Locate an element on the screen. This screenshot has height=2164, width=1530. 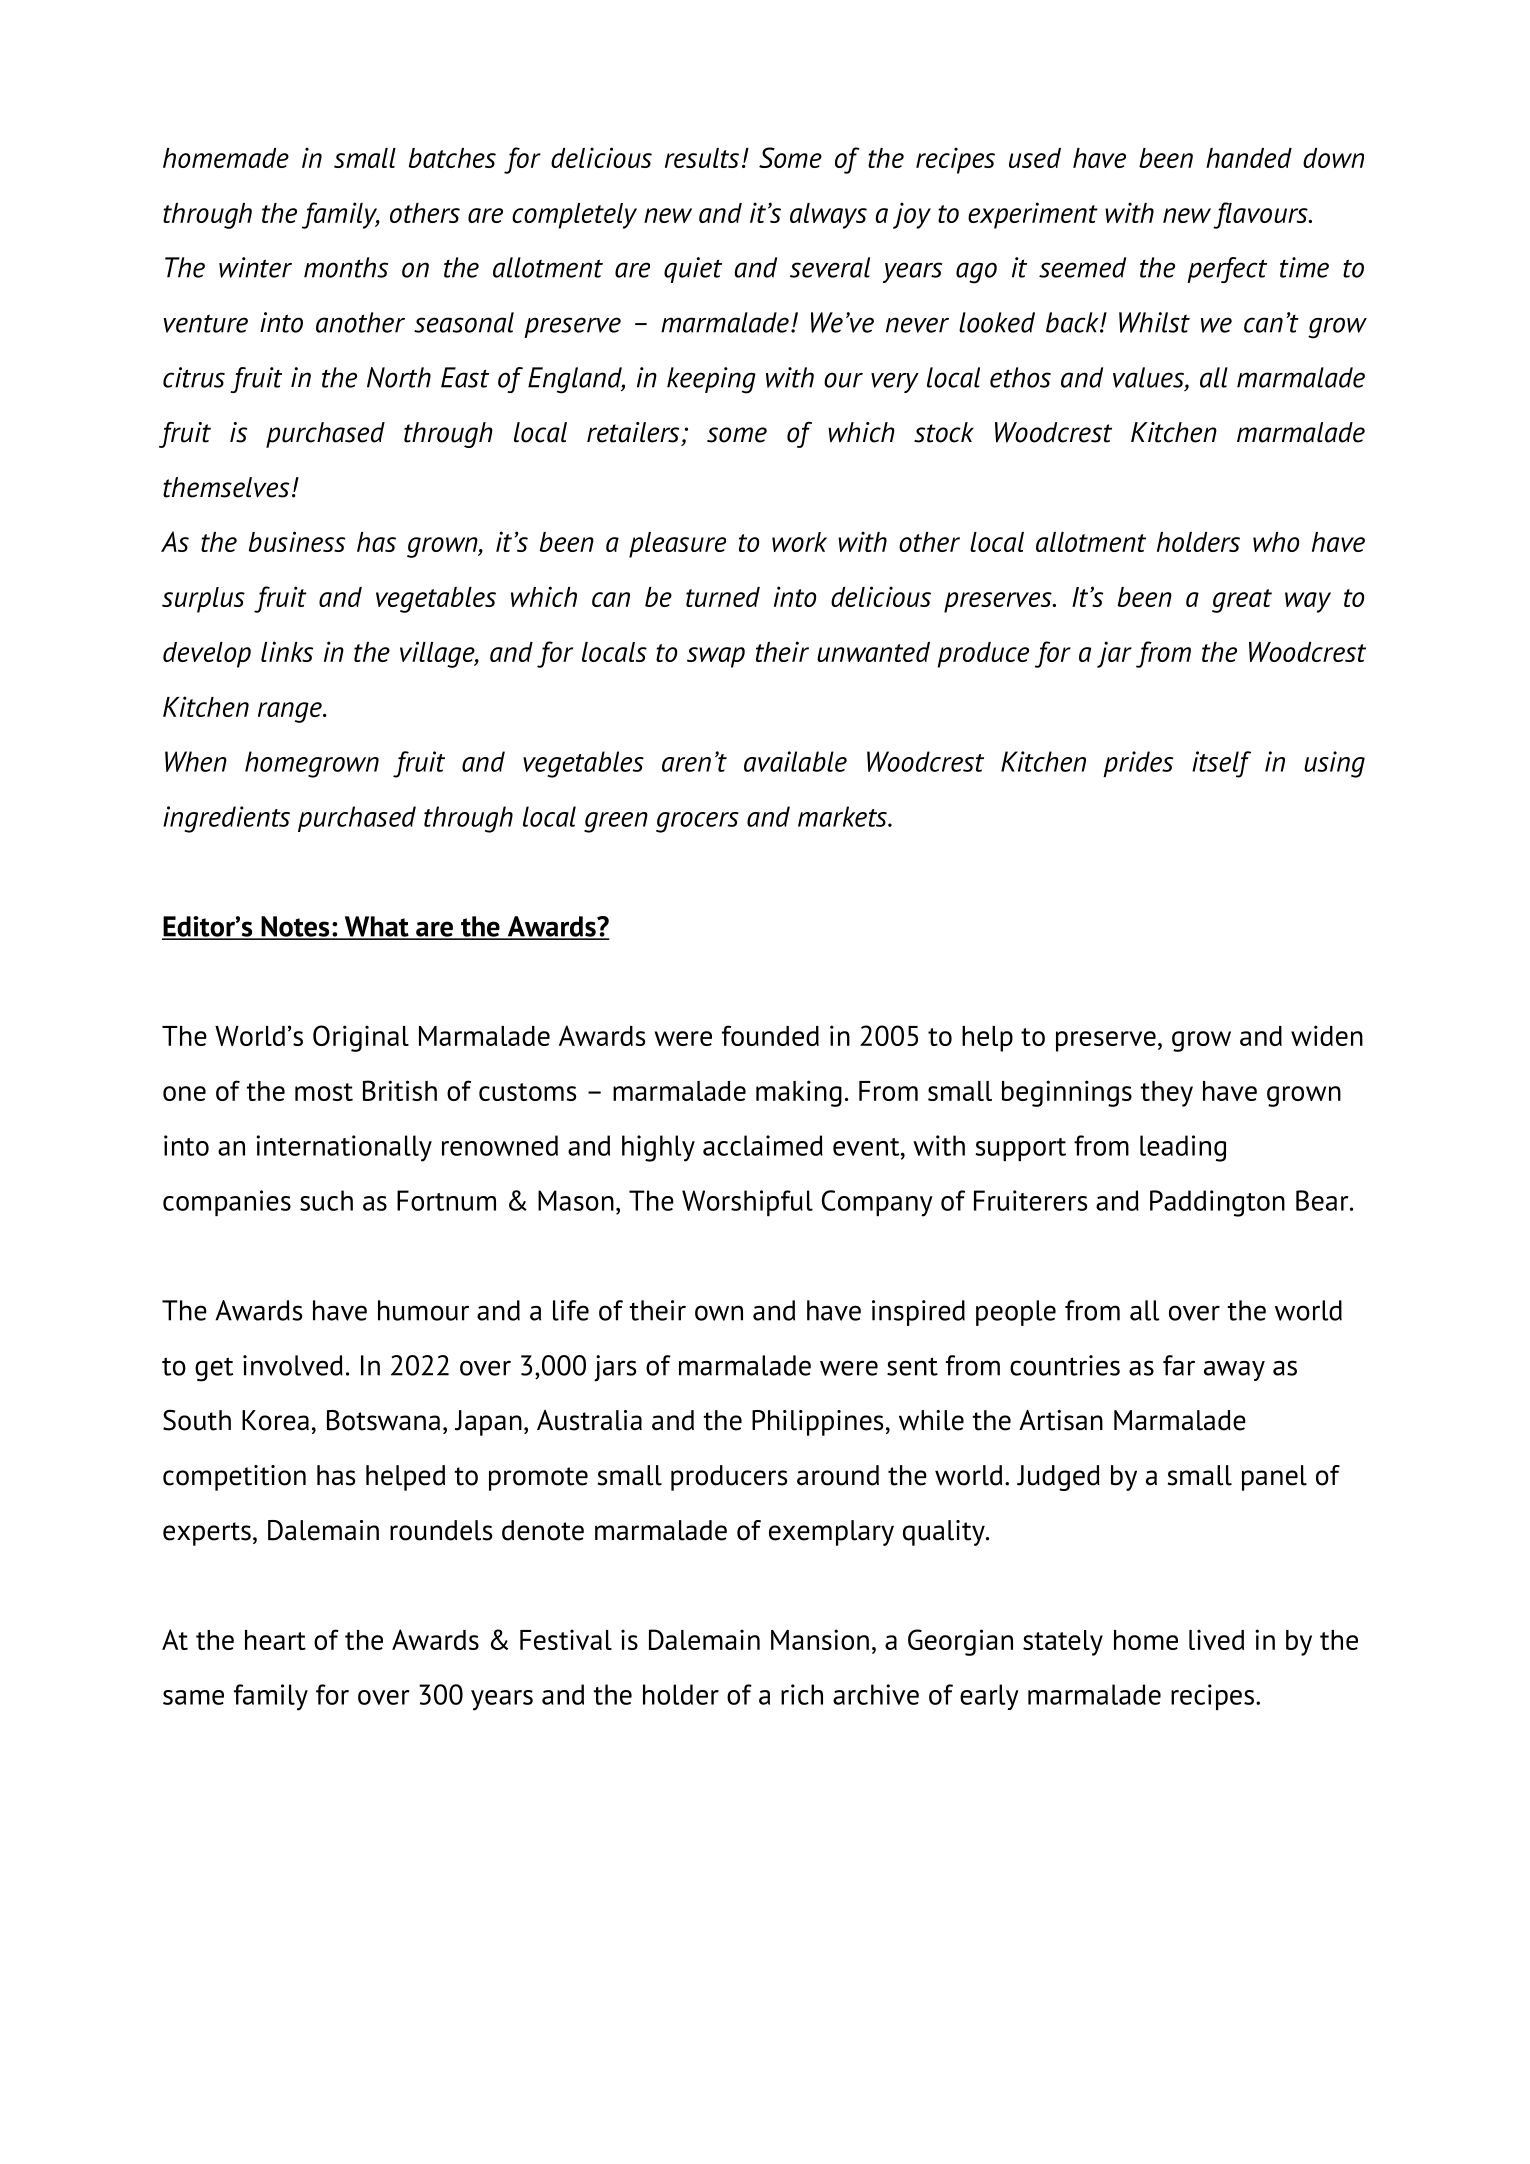
work is located at coordinates (799, 542).
